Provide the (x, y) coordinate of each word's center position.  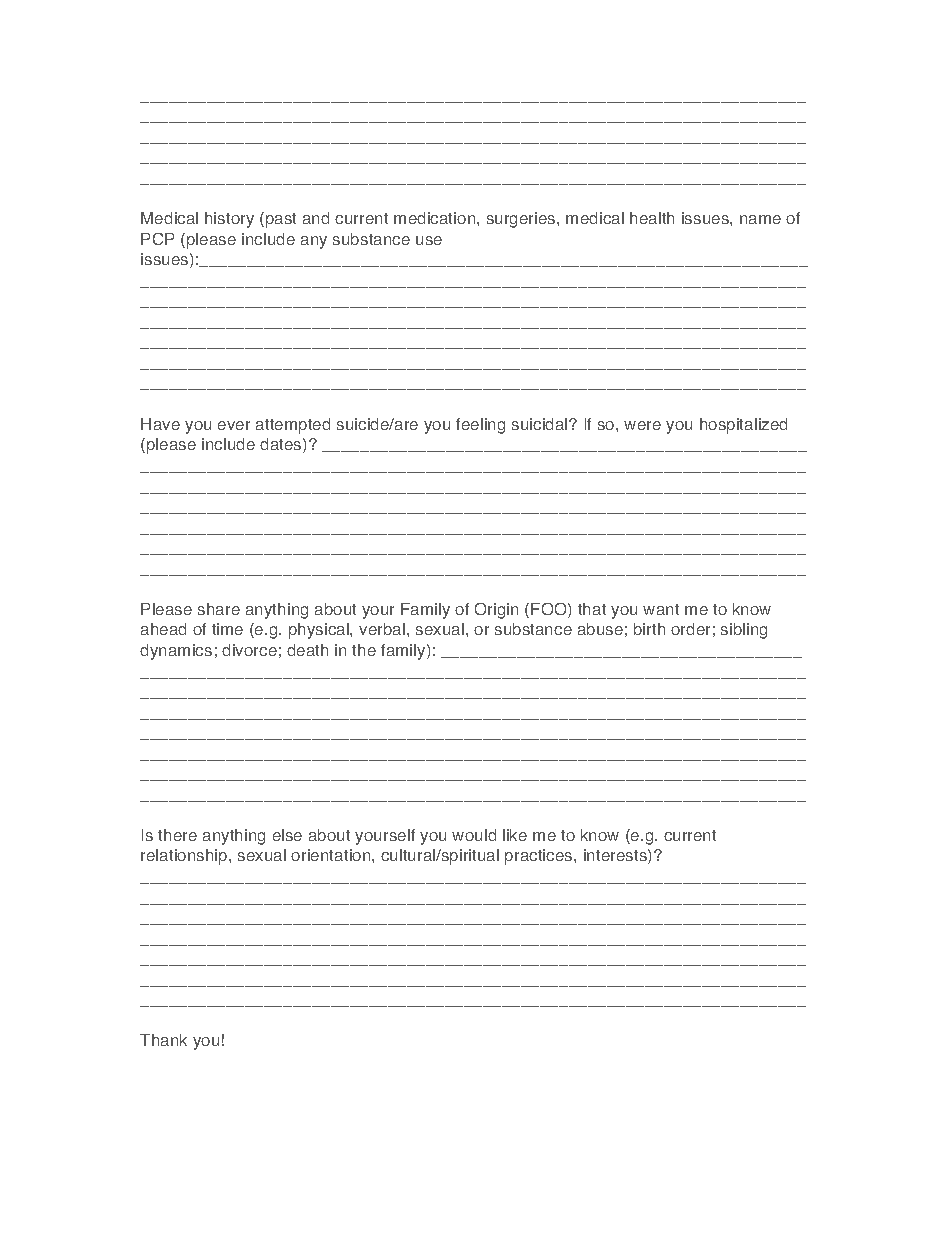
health (652, 218)
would (474, 835)
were (642, 425)
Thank (163, 1040)
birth (649, 629)
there (177, 835)
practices (540, 857)
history (229, 220)
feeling (480, 426)
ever (234, 425)
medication (436, 218)
